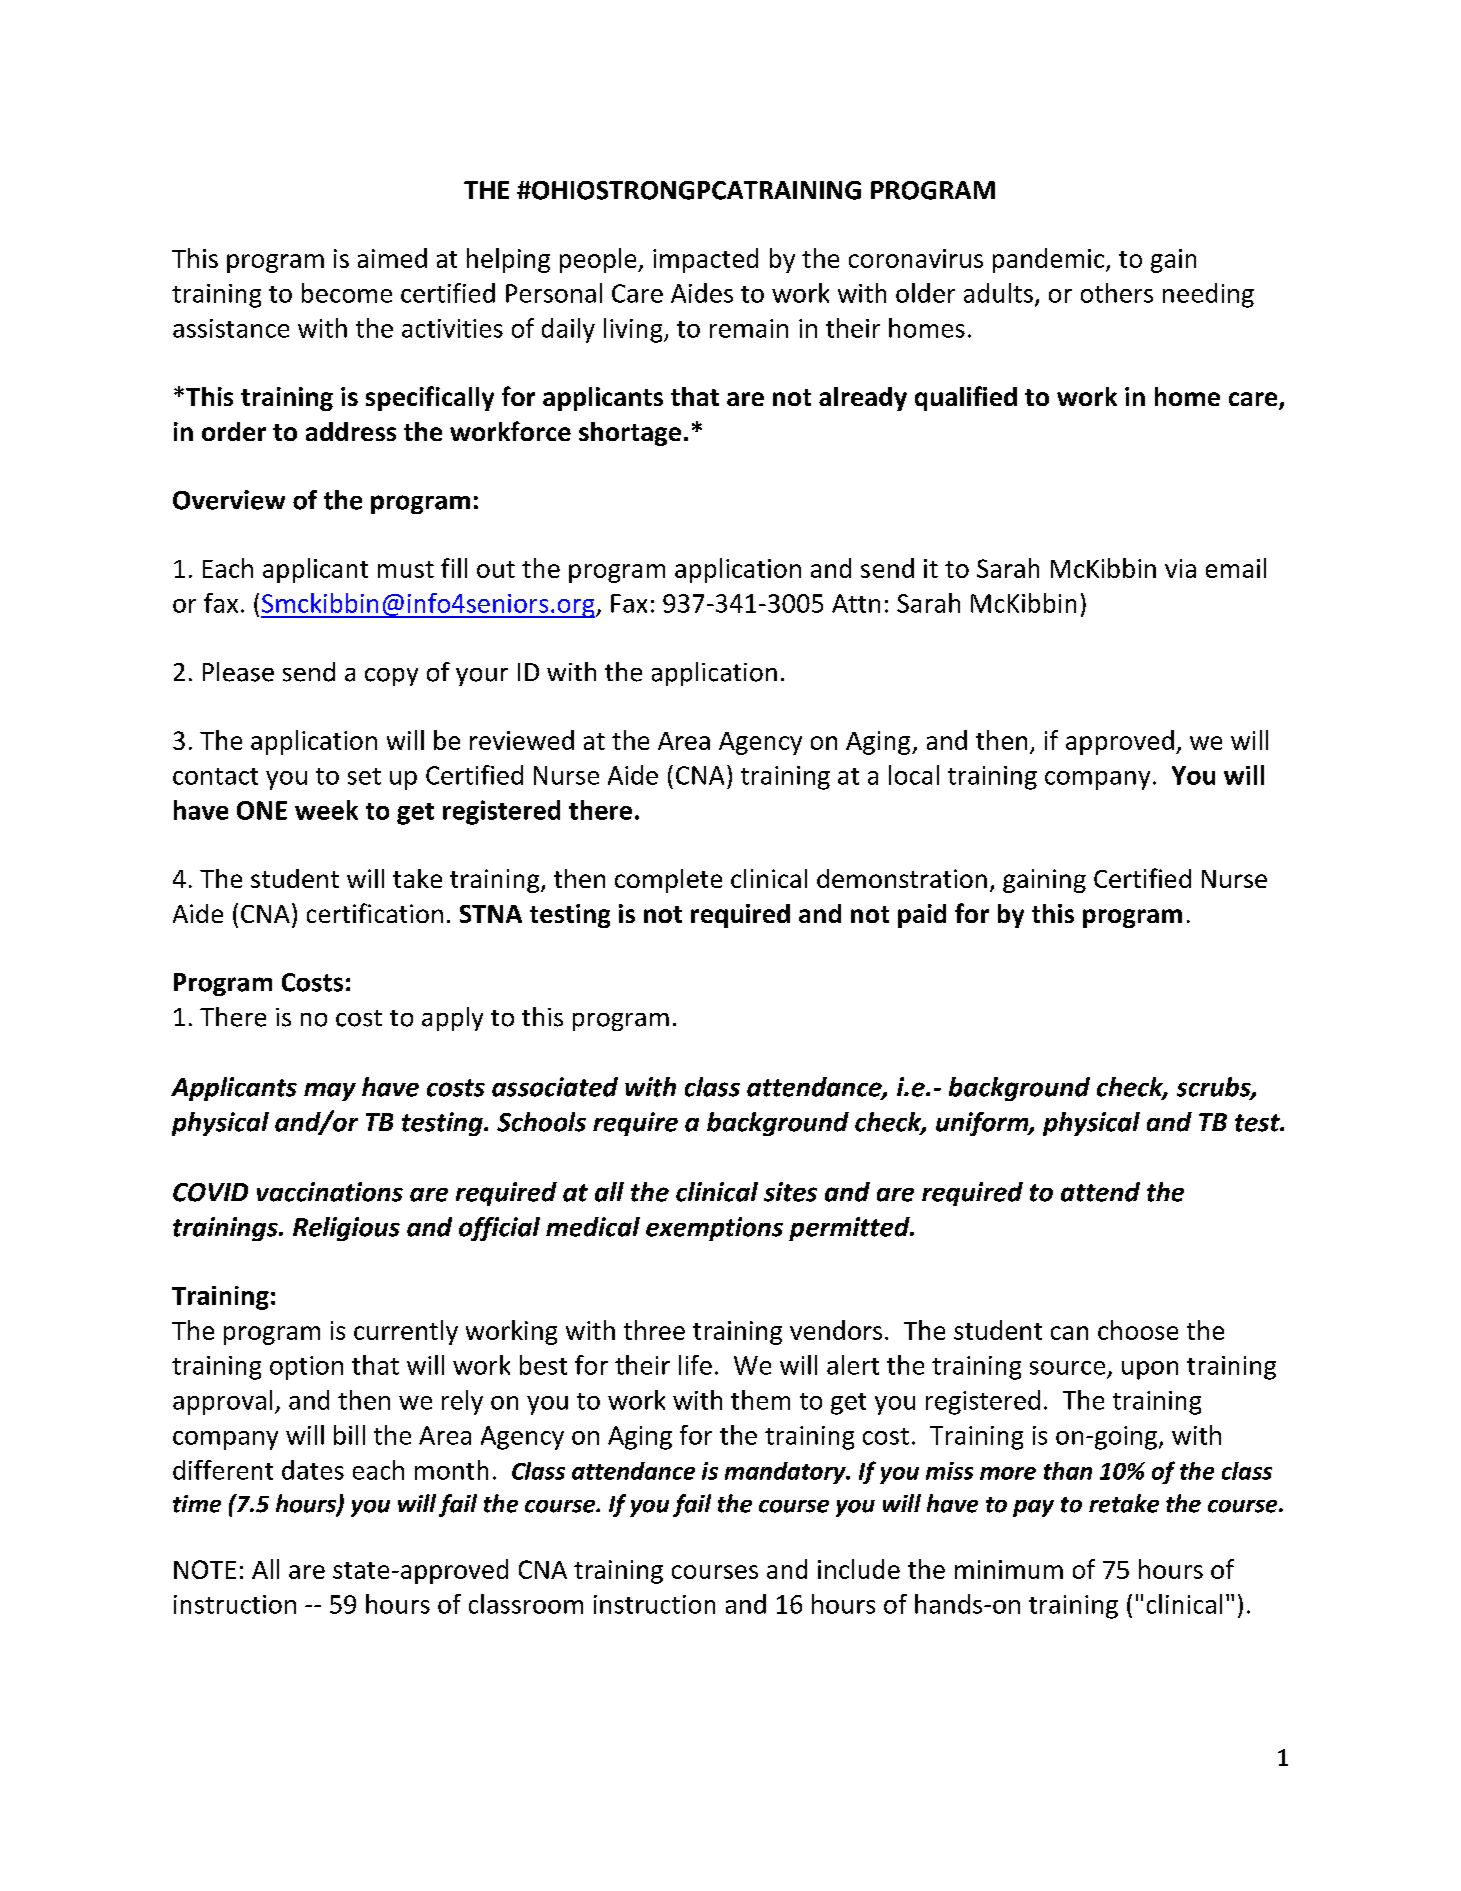 This screenshot has height=1891, width=1461. What do you see at coordinates (1117, 293) in the screenshot?
I see `others` at bounding box center [1117, 293].
